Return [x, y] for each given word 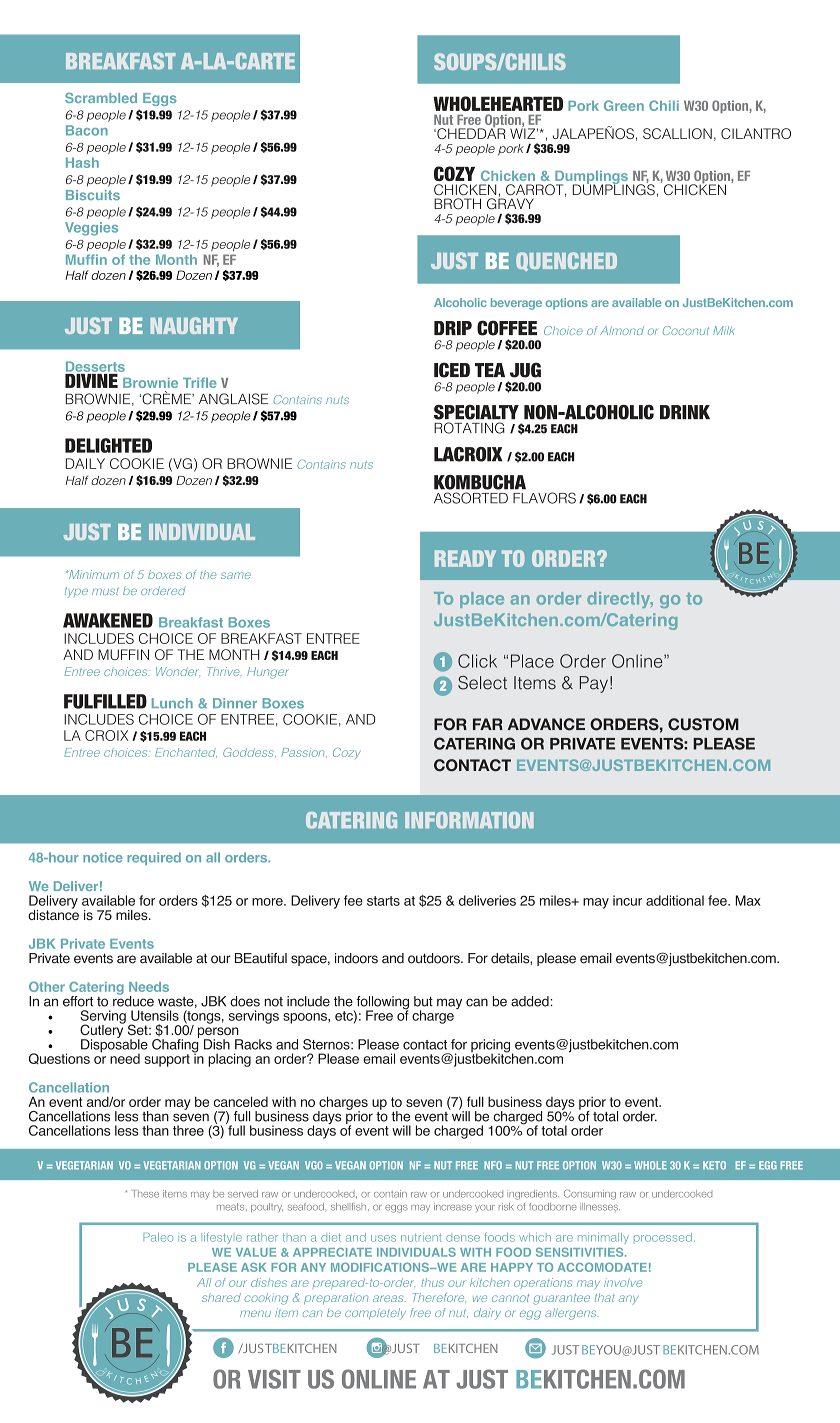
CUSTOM [703, 724]
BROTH [457, 204]
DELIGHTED [108, 445]
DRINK [685, 412]
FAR [488, 724]
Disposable [114, 1046]
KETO [714, 1165]
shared [221, 1297]
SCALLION [677, 133]
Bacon [87, 130]
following [381, 1004]
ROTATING [469, 428]
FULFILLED [105, 701]
